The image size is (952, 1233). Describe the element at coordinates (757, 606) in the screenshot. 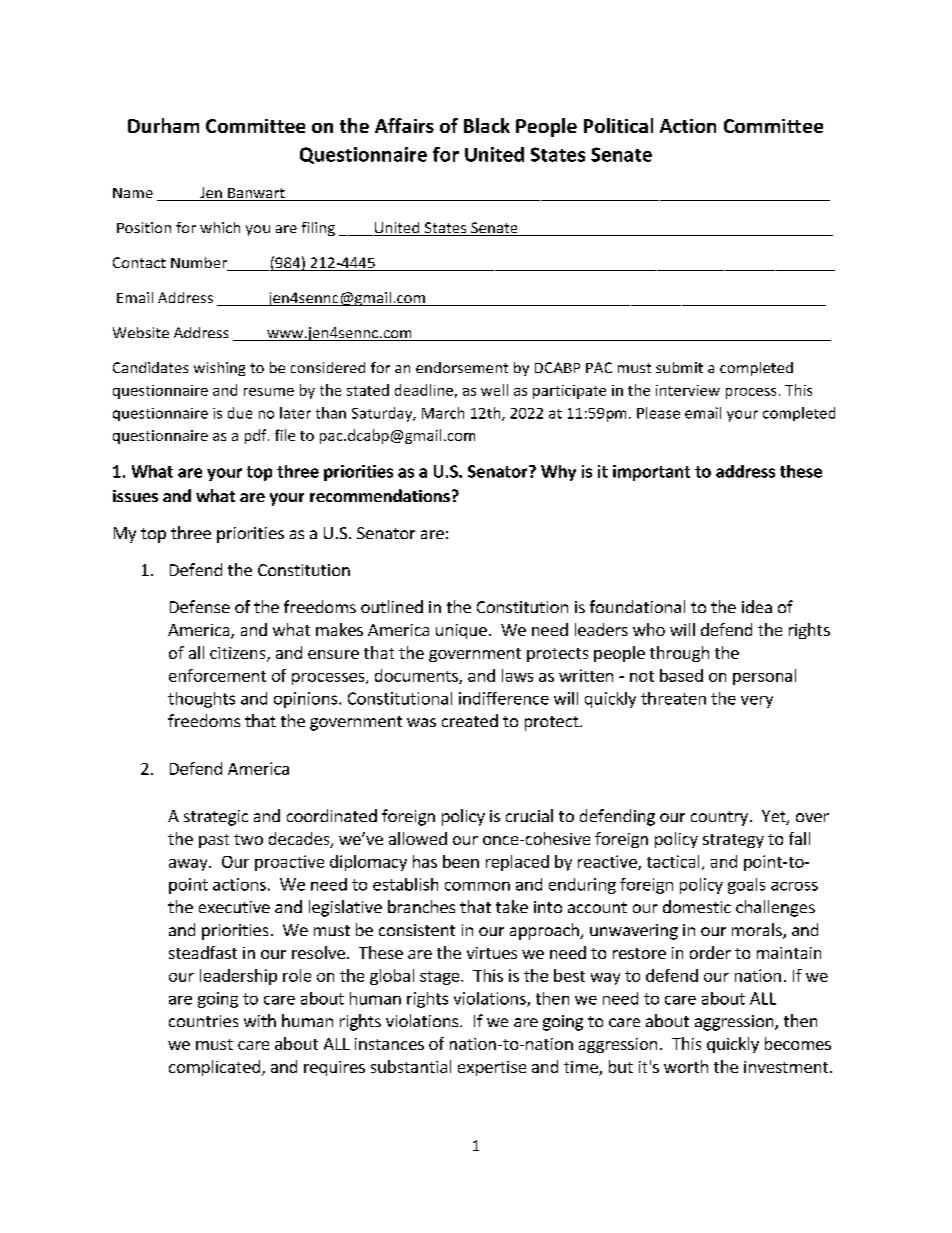

I see `idea` at that location.
